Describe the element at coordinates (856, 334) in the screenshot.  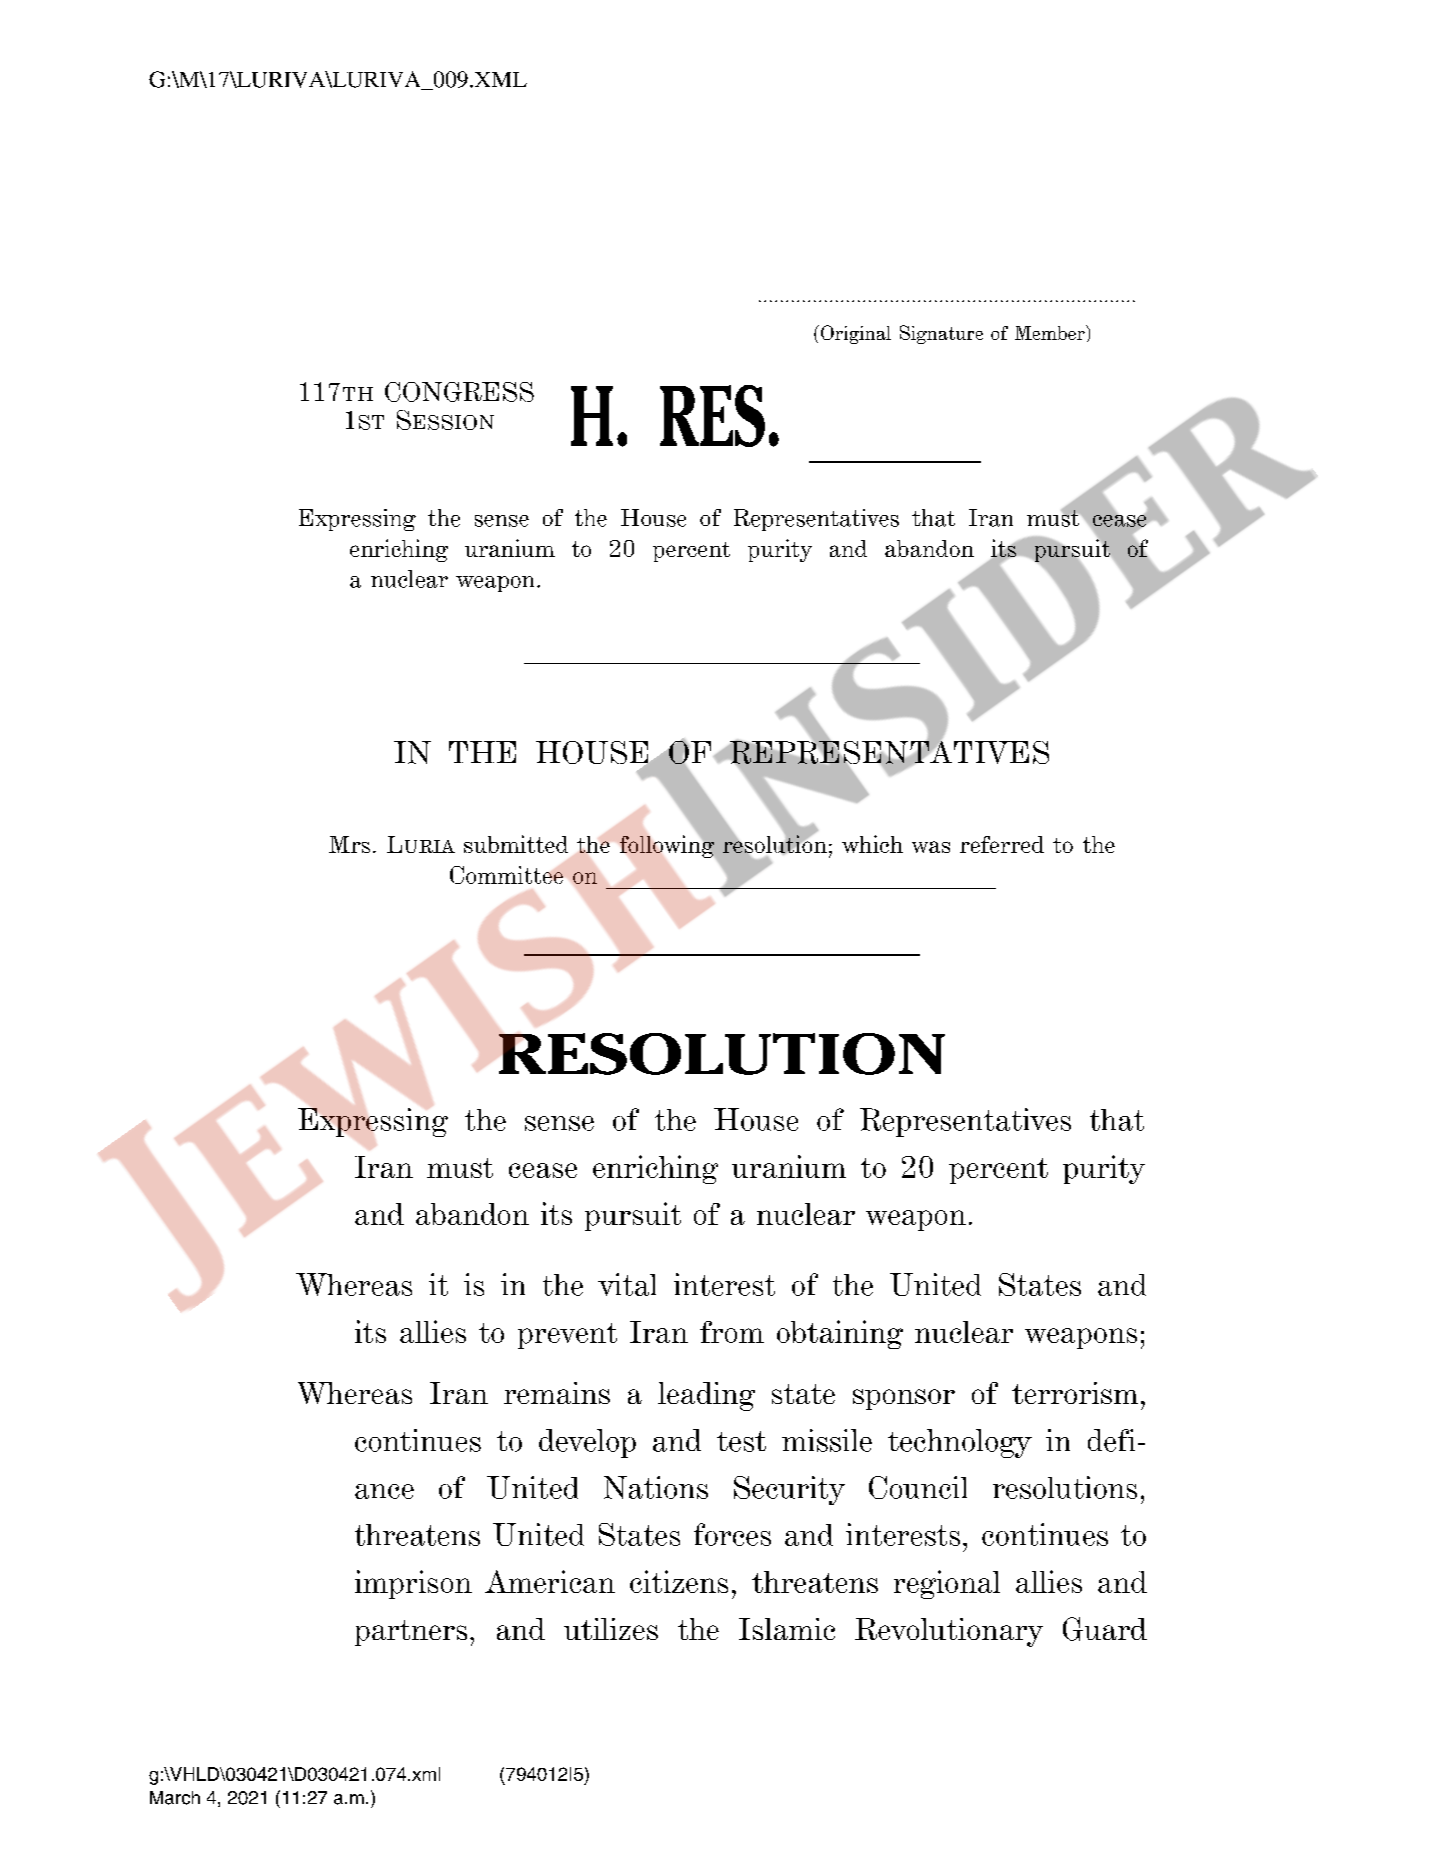
I see `Original` at that location.
